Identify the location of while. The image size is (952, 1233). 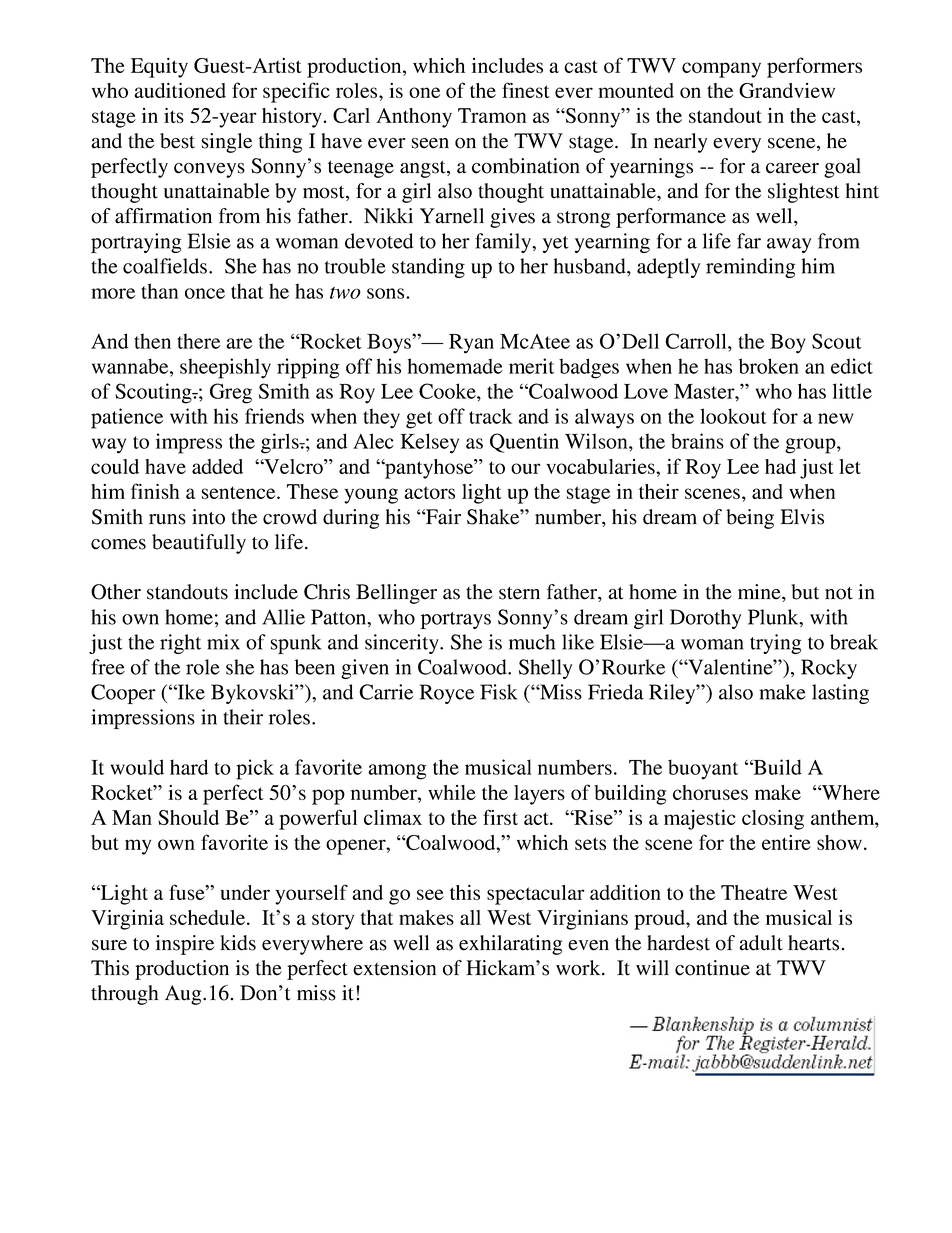
(452, 792).
